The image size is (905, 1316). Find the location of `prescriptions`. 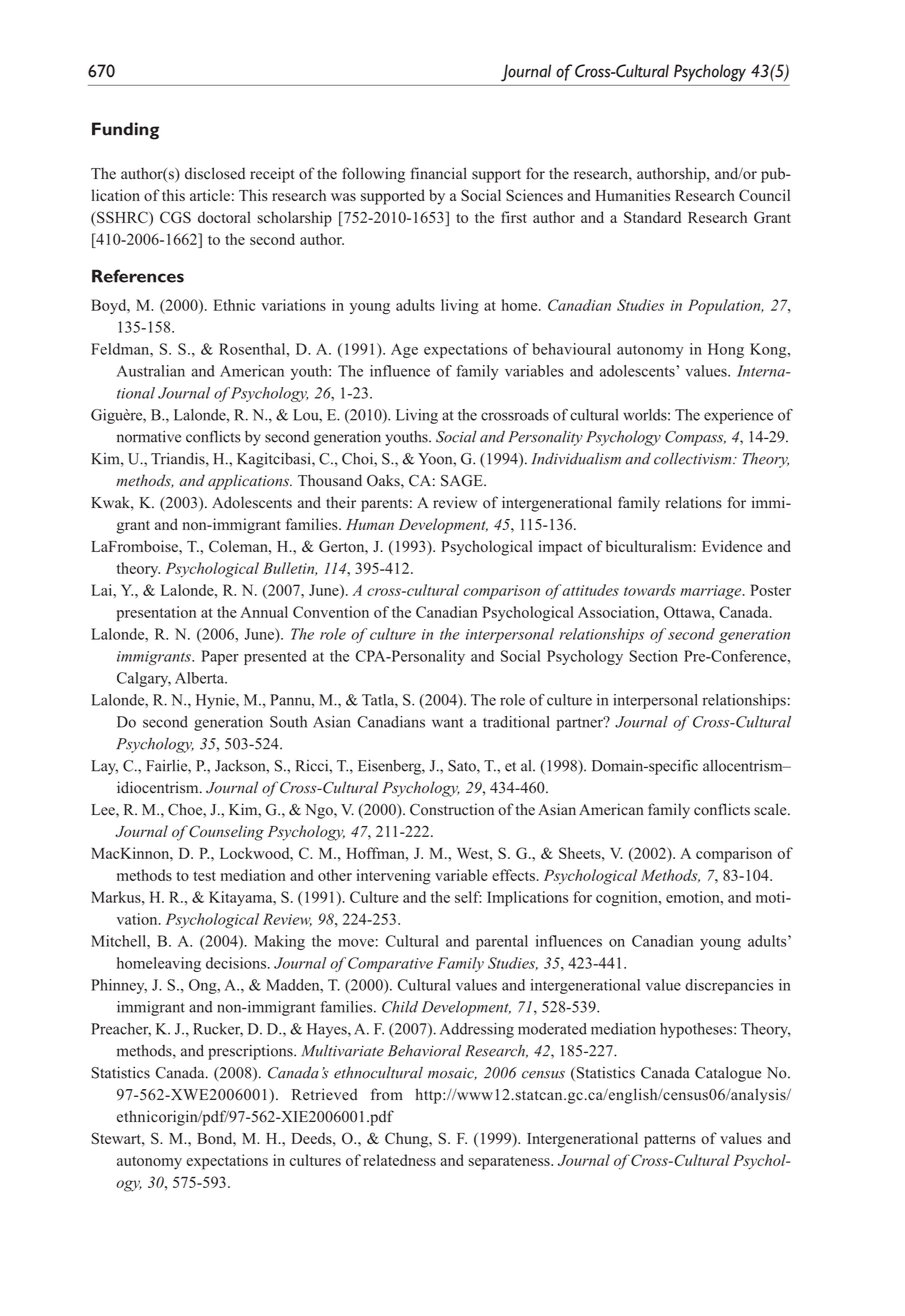

prescriptions is located at coordinates (251, 1052).
